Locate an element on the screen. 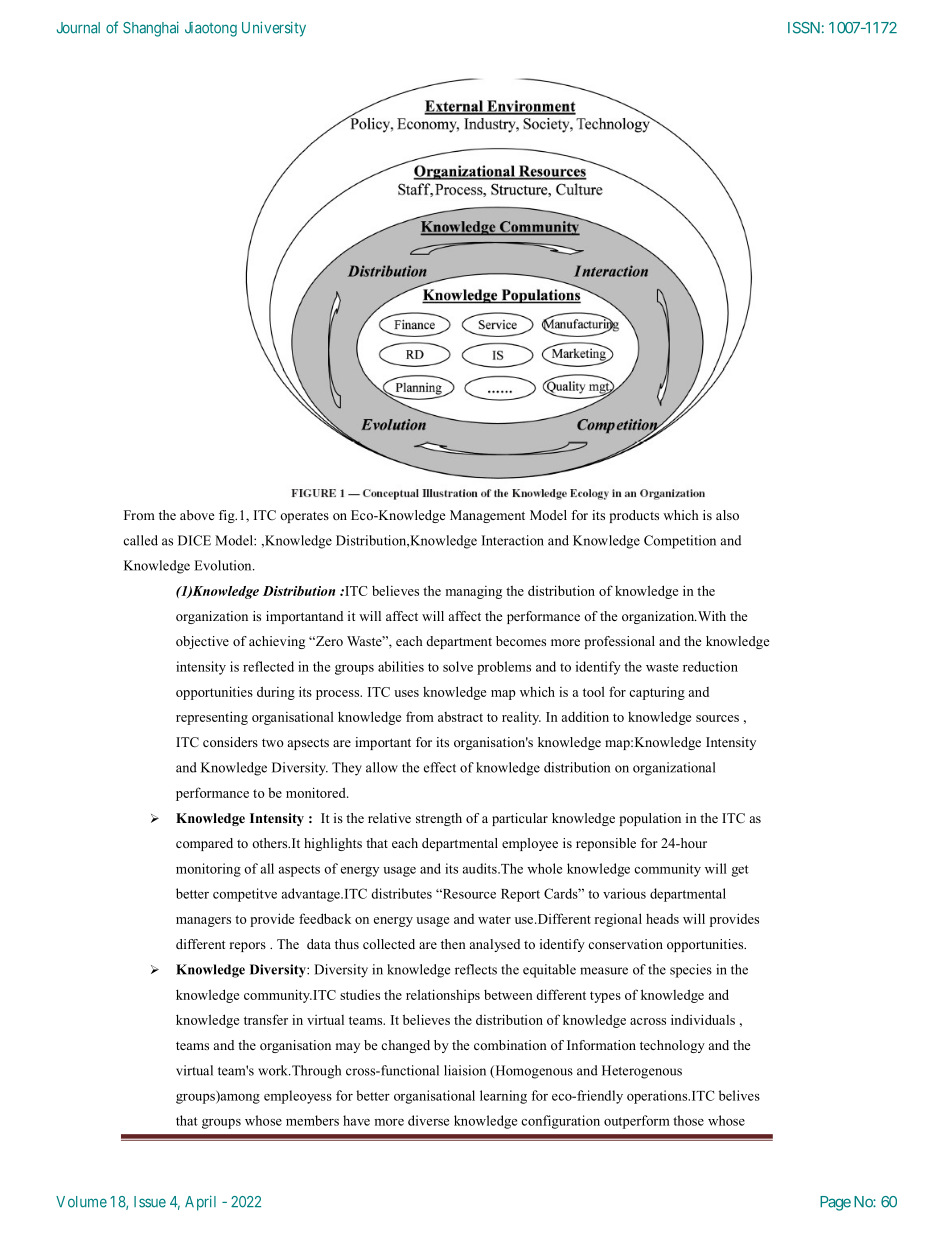 The height and width of the screenshot is (1233, 952). diverse is located at coordinates (428, 1120).
